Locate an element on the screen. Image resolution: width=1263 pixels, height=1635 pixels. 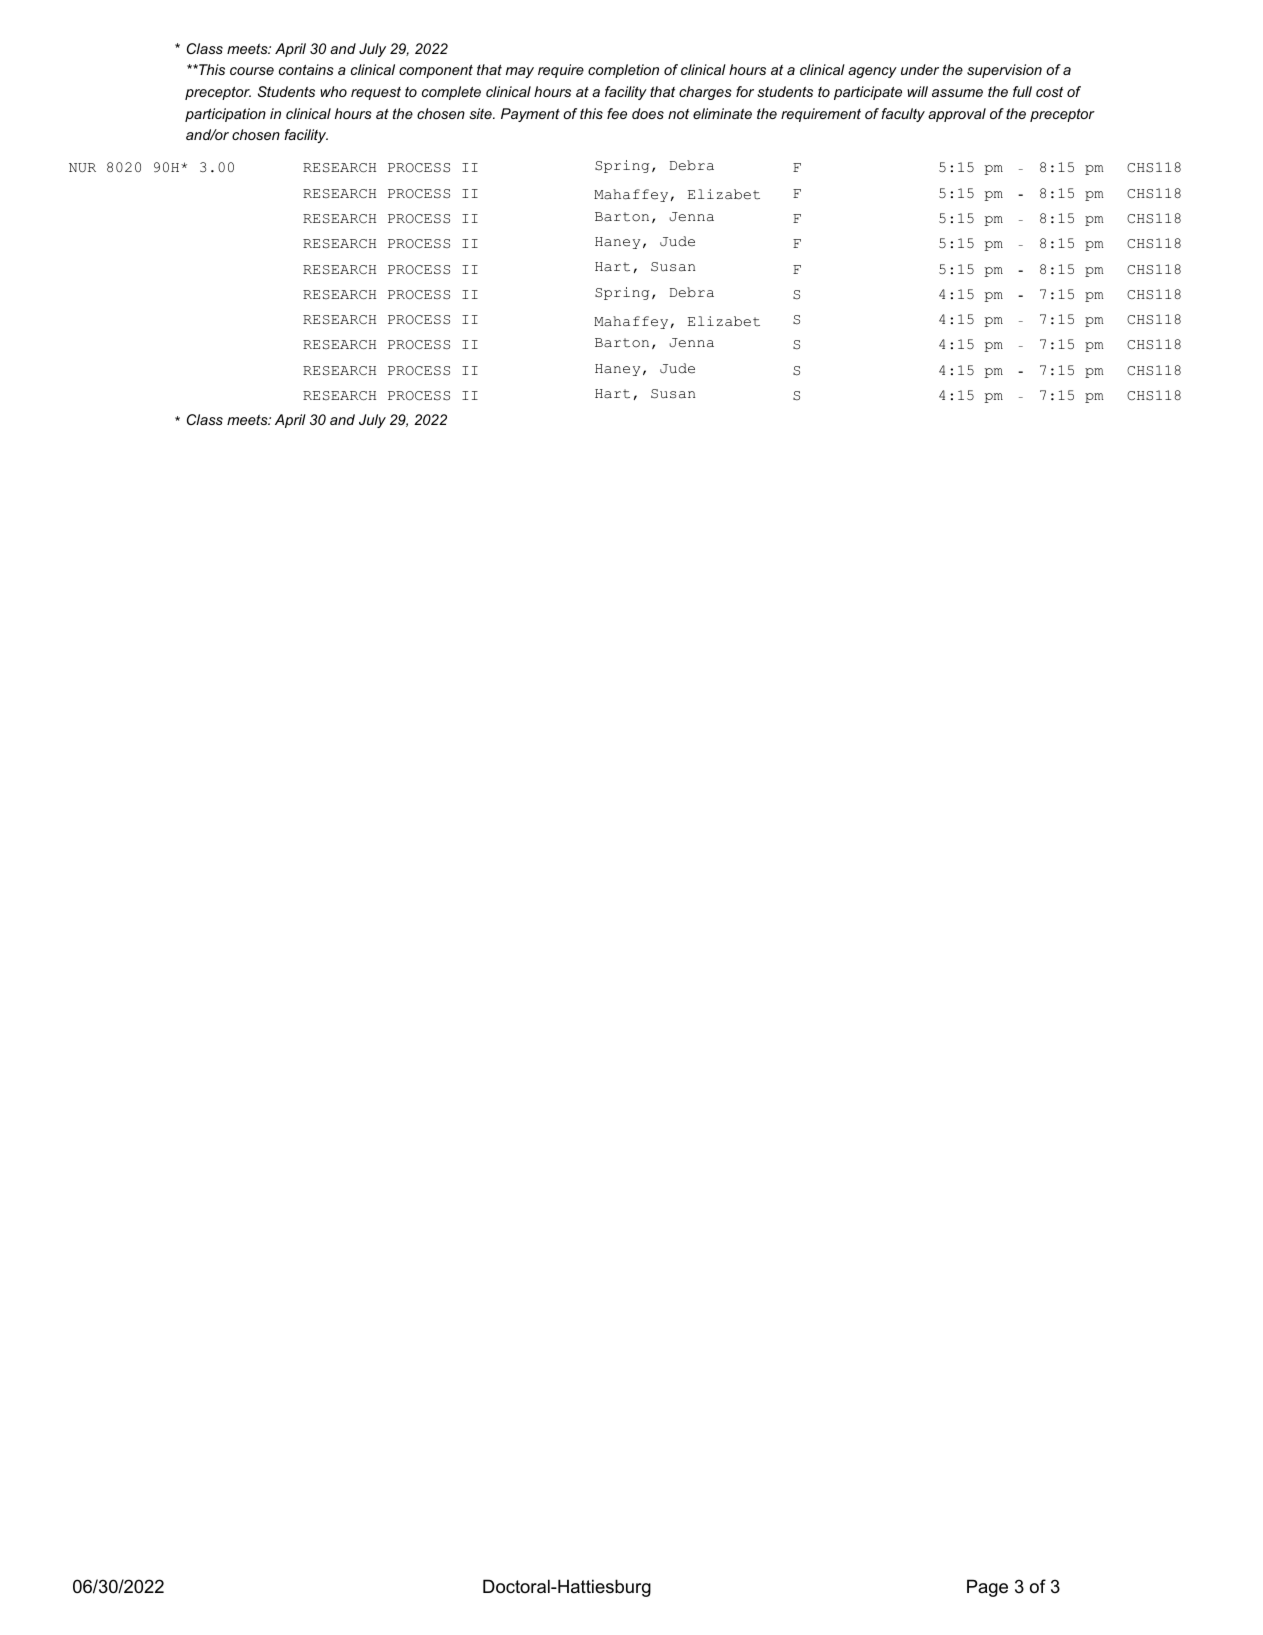
Page is located at coordinates (987, 1588).
